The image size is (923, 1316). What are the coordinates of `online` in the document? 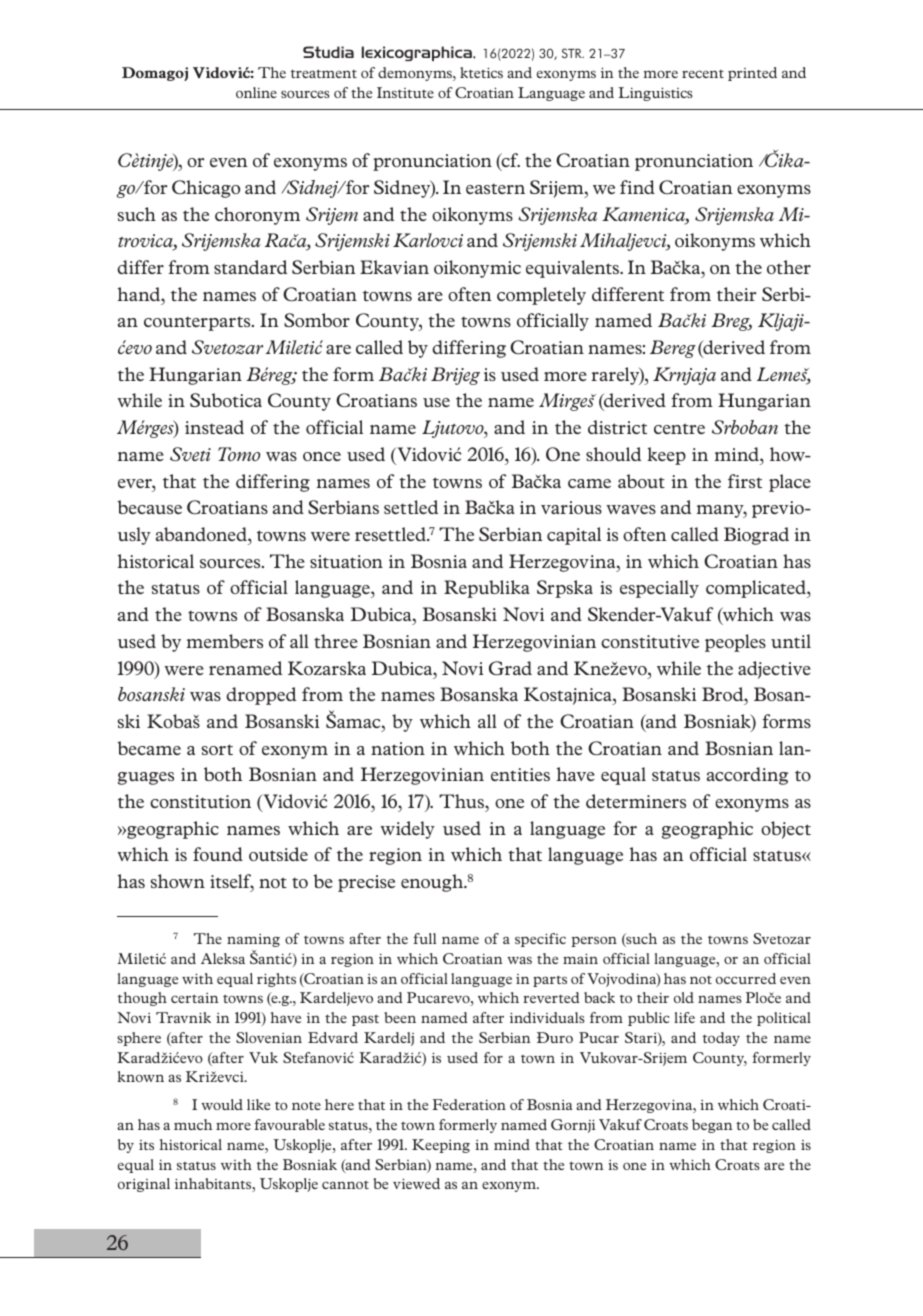 It's located at (256, 92).
